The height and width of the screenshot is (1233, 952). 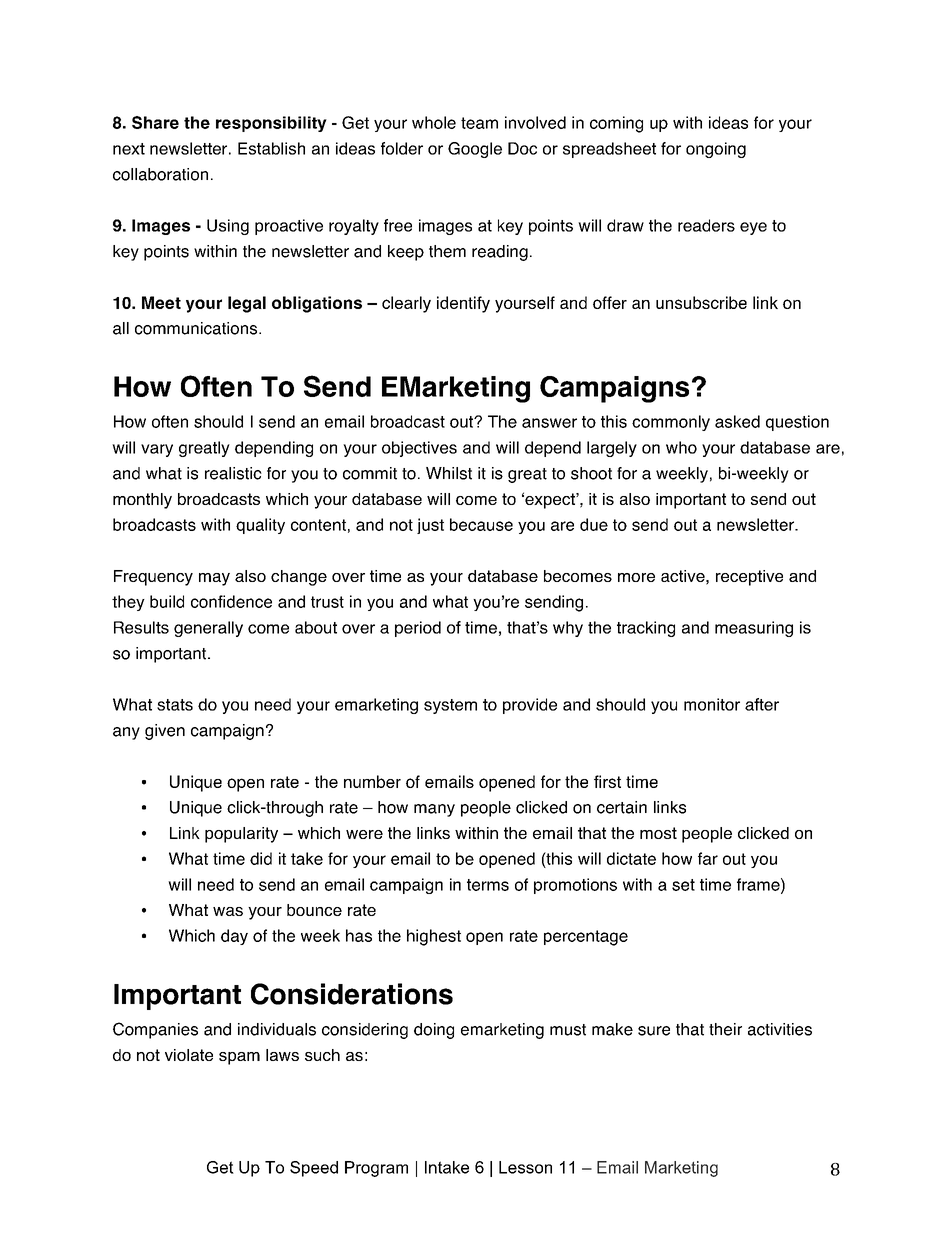 I want to click on Lesson, so click(x=525, y=1167).
